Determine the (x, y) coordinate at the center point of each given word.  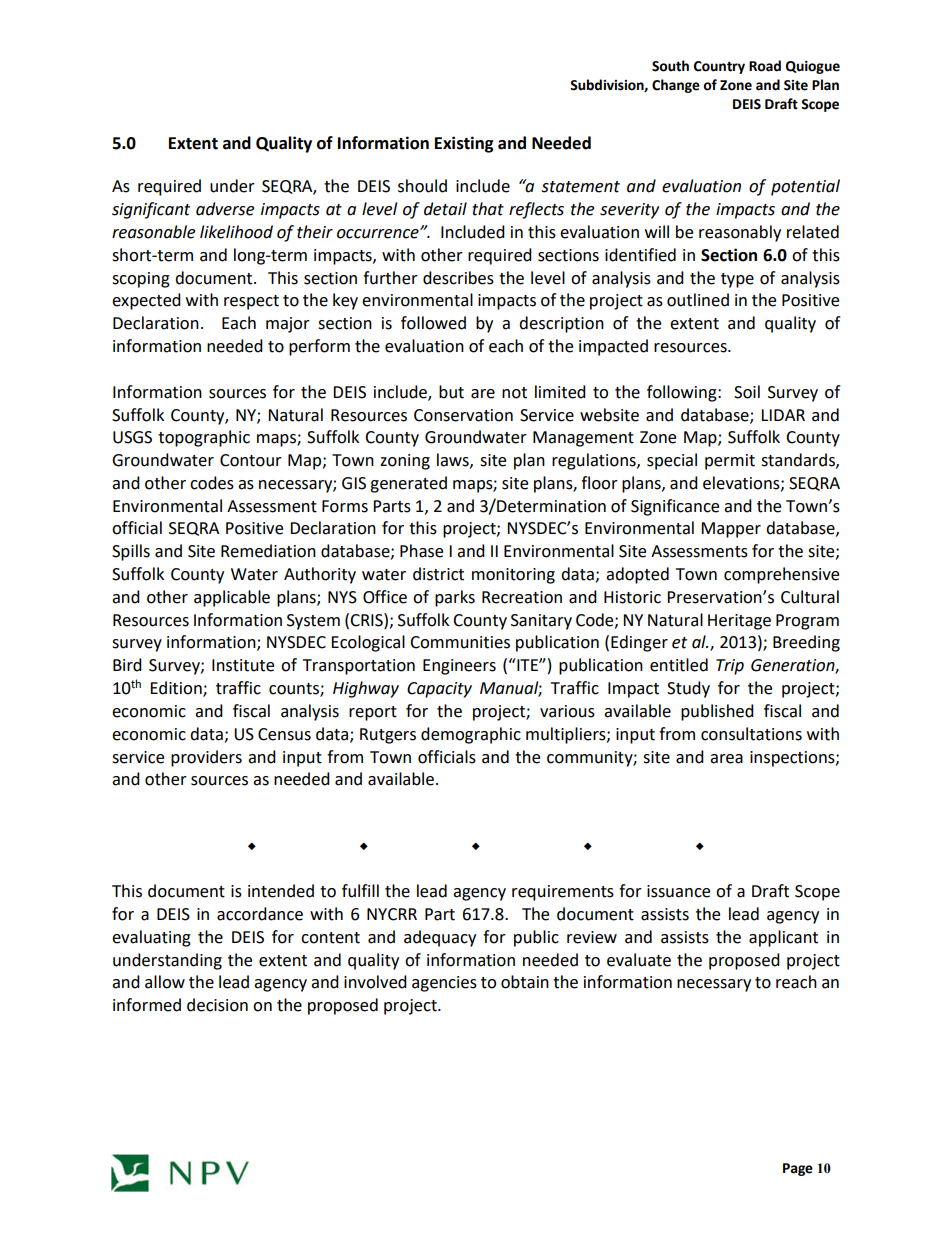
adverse (225, 209)
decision (217, 1005)
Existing (464, 144)
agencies (444, 984)
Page (798, 1169)
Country (719, 67)
